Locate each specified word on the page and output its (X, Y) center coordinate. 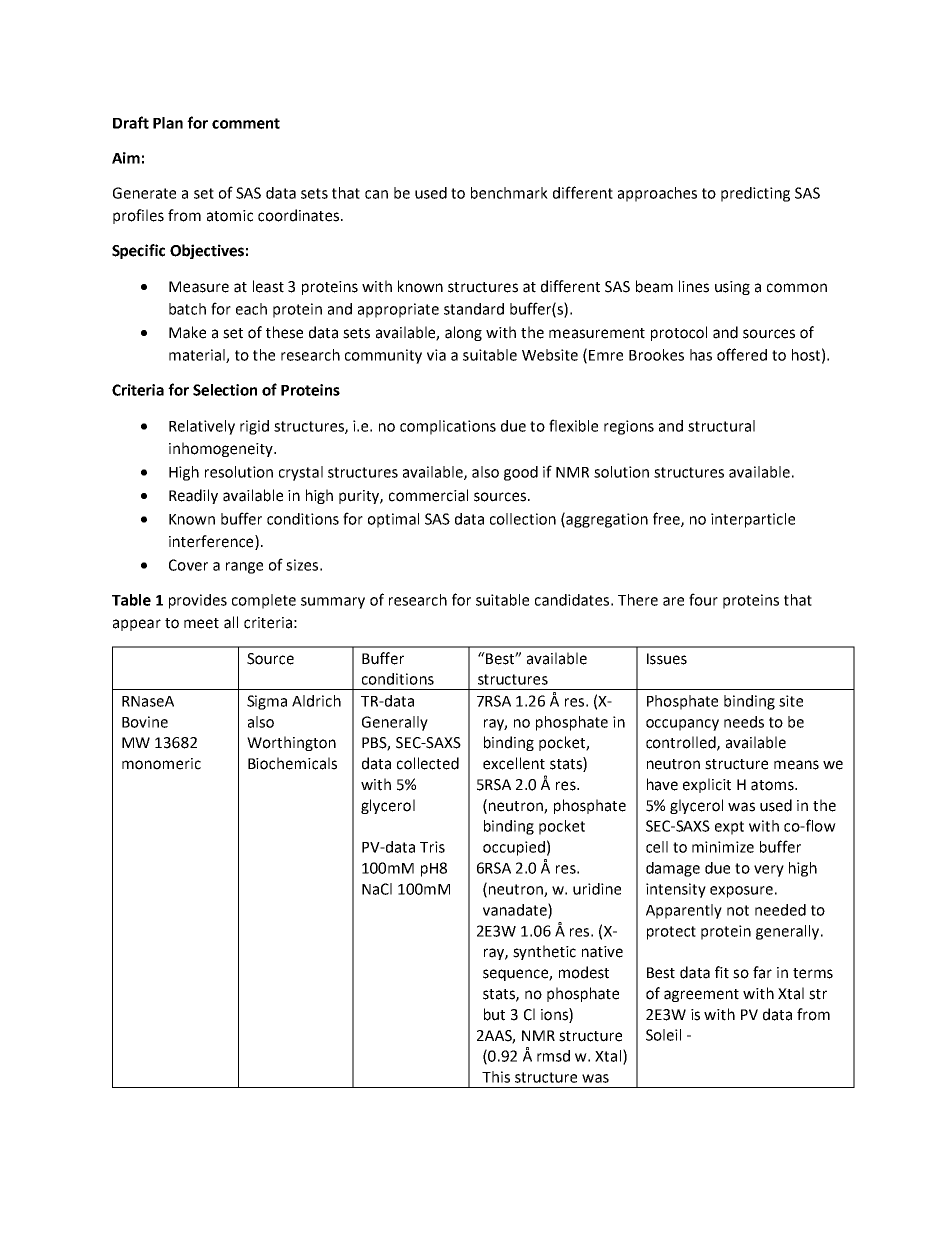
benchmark (509, 193)
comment (246, 123)
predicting (755, 194)
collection (523, 519)
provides (198, 601)
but (494, 1014)
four (703, 599)
